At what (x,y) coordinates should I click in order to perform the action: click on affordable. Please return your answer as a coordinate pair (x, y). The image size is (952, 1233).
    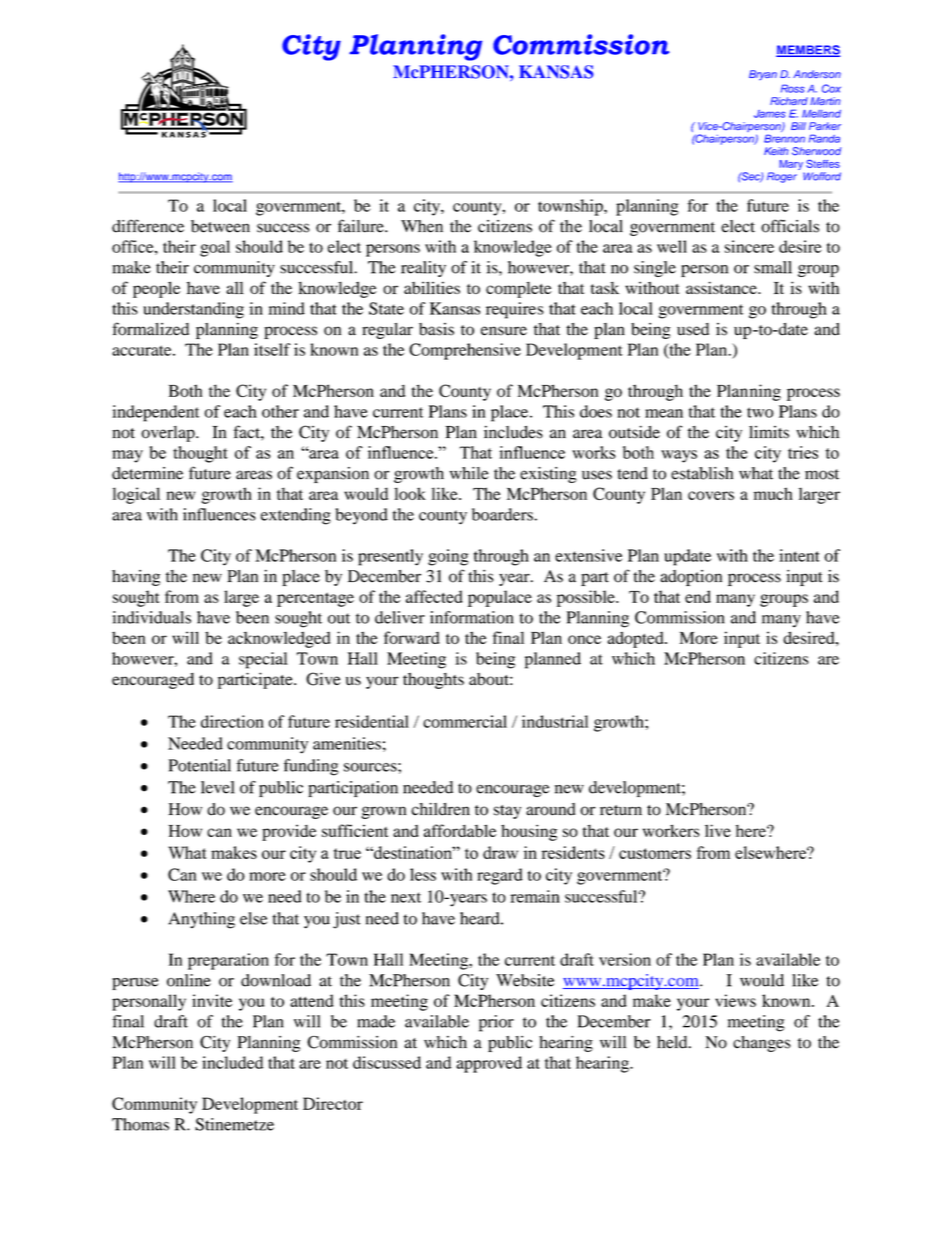
    Looking at the image, I should click on (460, 830).
